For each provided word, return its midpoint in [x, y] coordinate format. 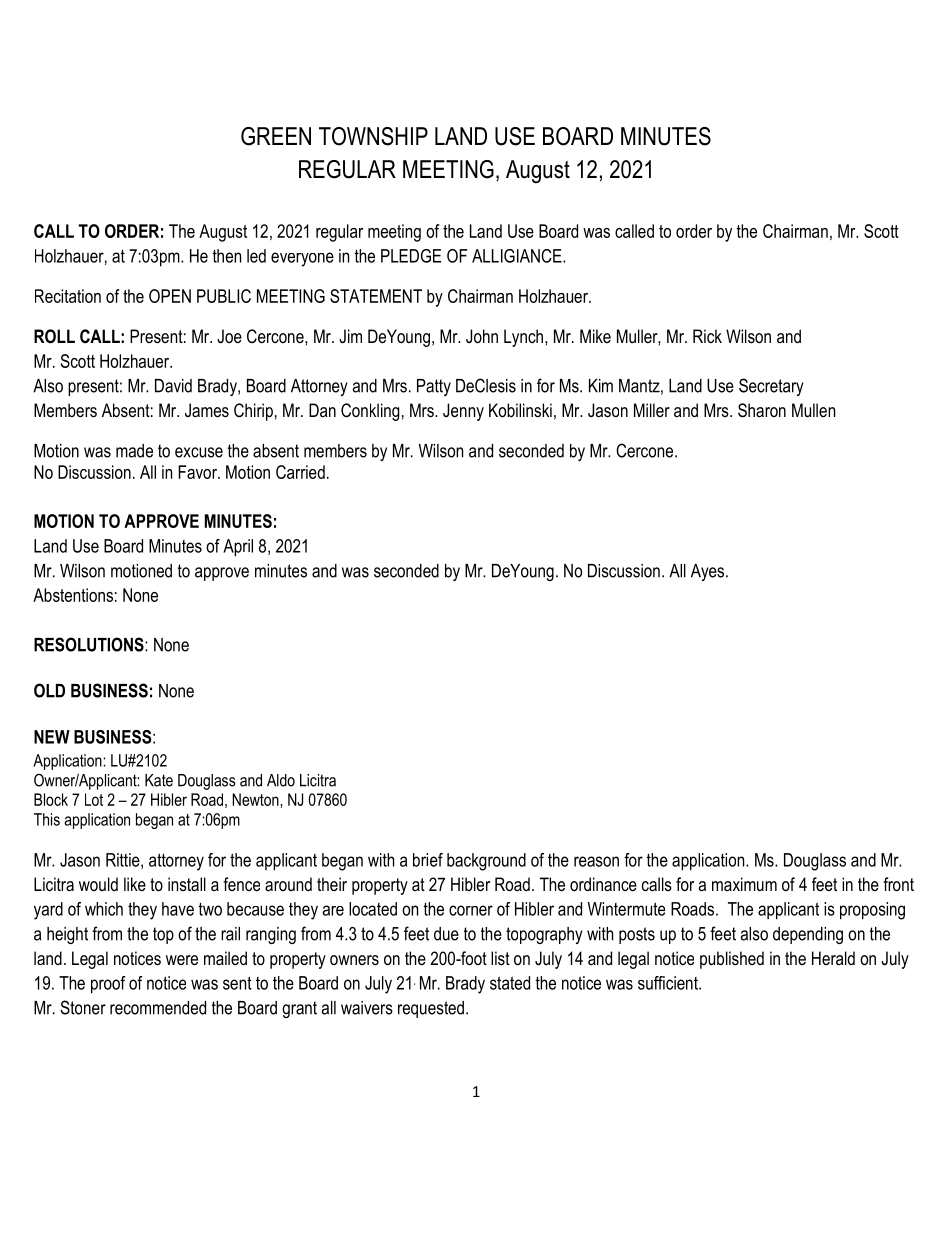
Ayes [709, 572]
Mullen [813, 410]
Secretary [771, 387]
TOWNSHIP [373, 136]
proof [108, 985]
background [486, 862]
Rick [707, 336]
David [173, 386]
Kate [159, 780]
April [238, 548]
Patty [434, 387]
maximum [744, 884]
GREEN [276, 136]
